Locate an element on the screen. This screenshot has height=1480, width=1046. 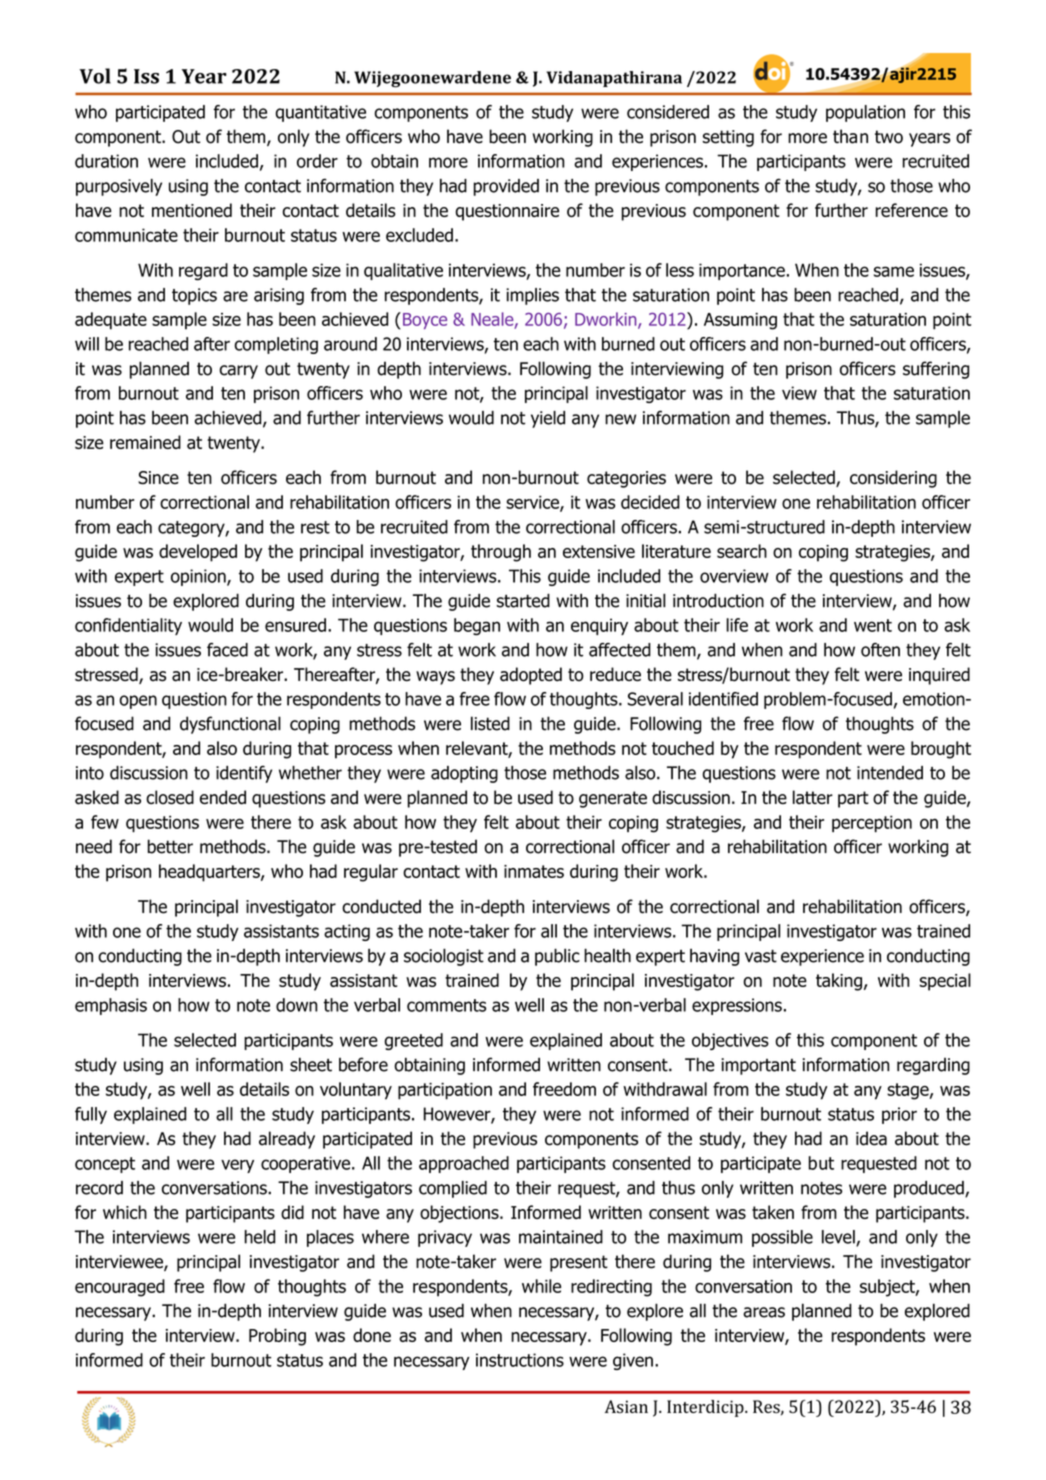
than is located at coordinates (850, 136).
